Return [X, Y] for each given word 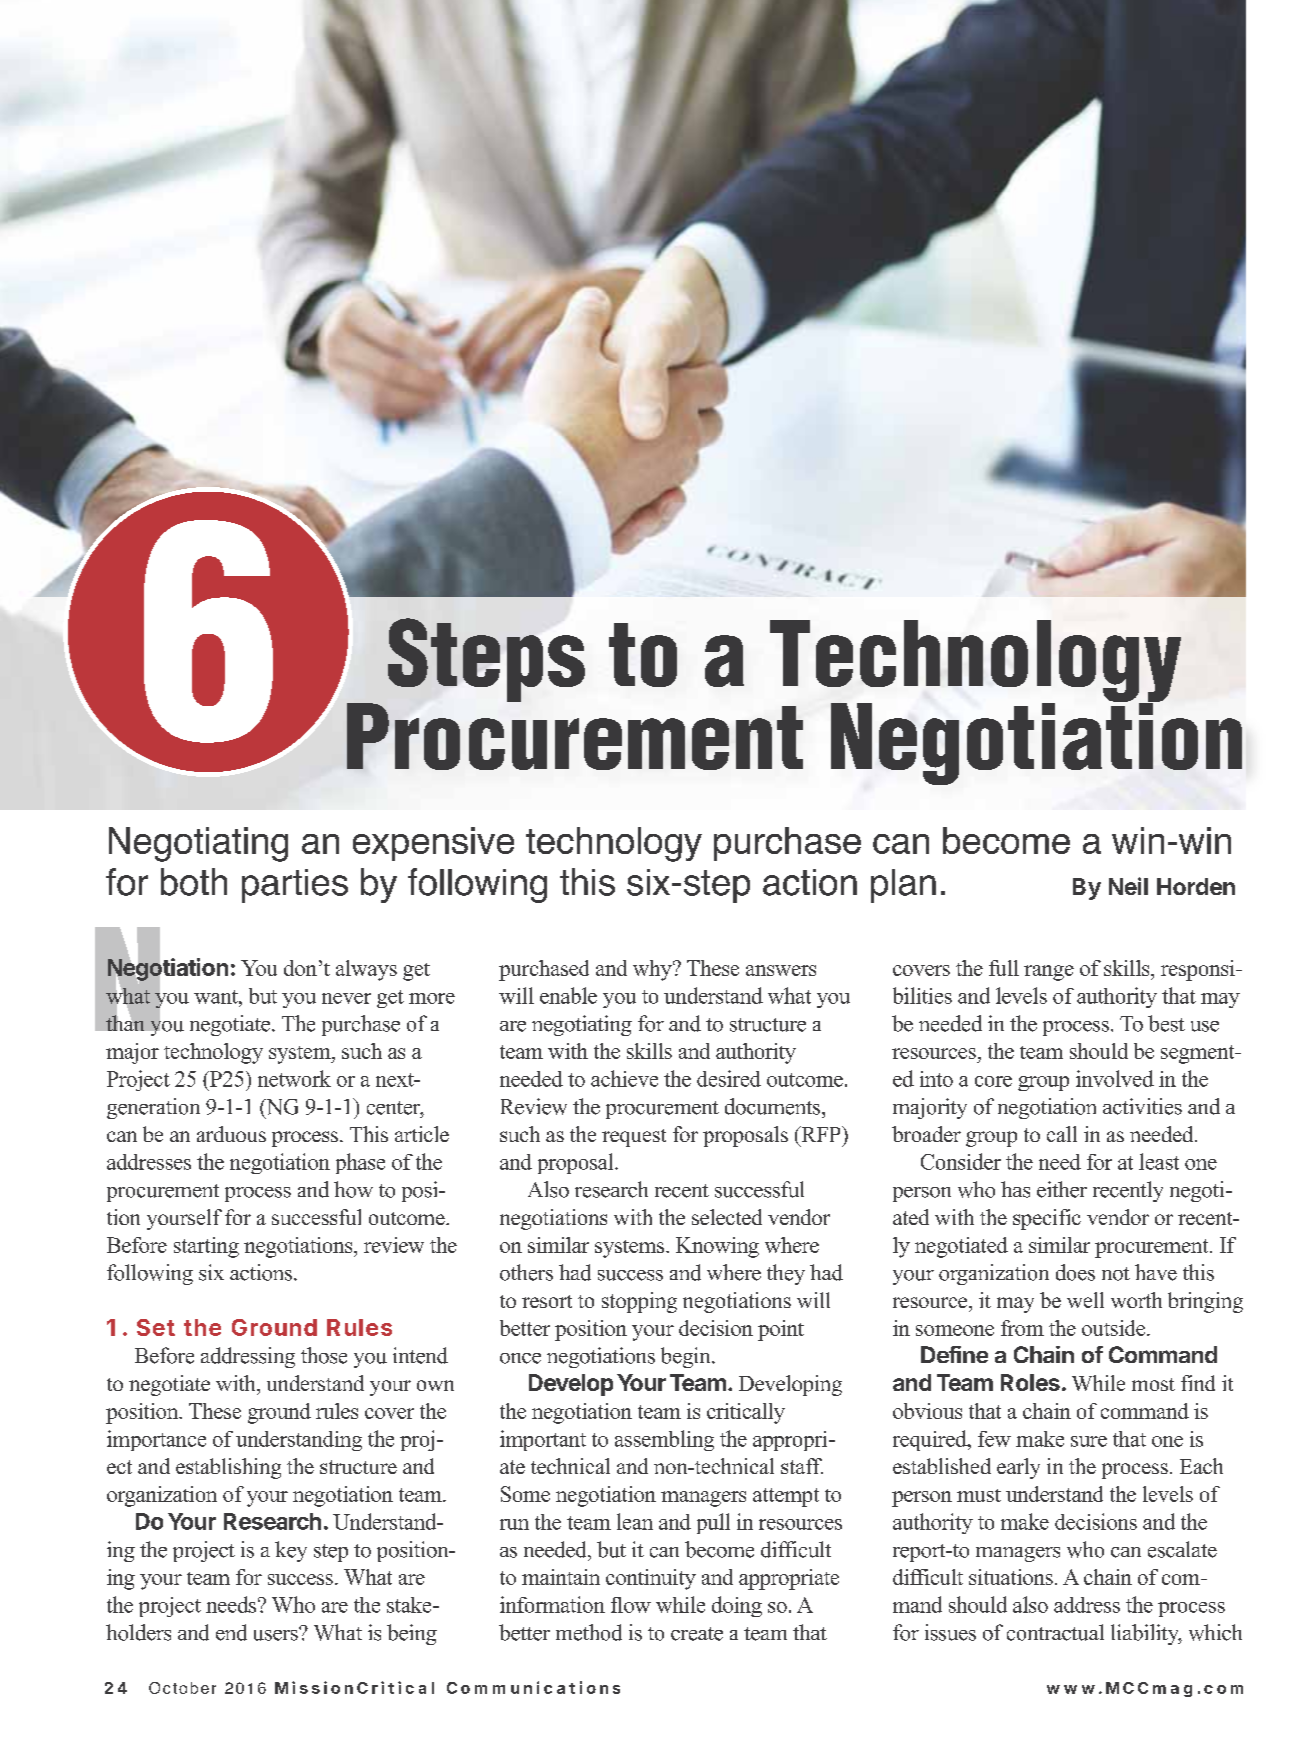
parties [295, 886]
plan [903, 886]
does [1075, 1272]
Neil [1128, 886]
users [277, 1634]
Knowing [717, 1247]
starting [206, 1247]
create [697, 1634]
